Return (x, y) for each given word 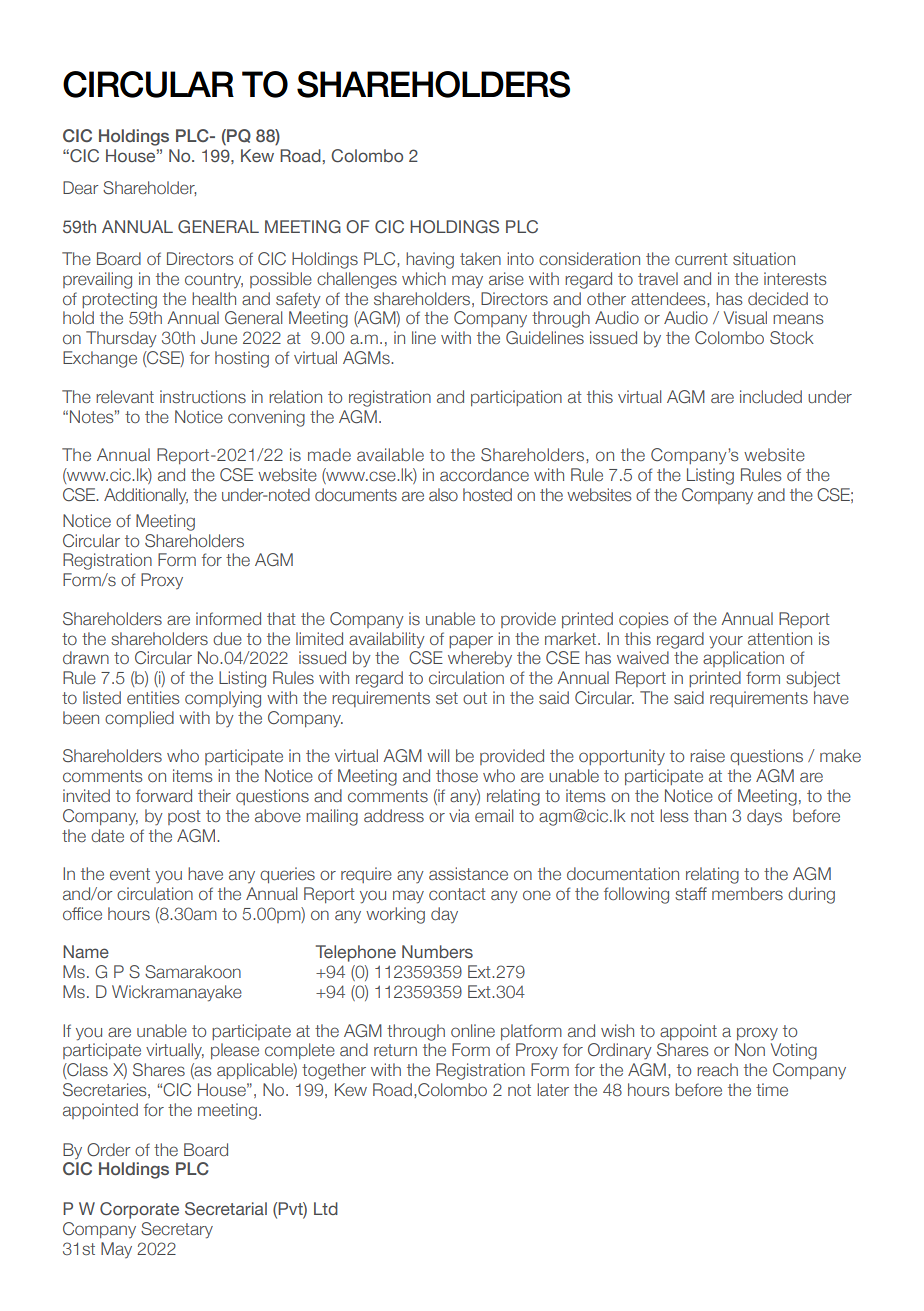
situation (764, 258)
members (747, 893)
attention (780, 638)
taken (480, 258)
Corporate (139, 1210)
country (214, 280)
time (772, 1089)
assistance (468, 873)
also (443, 494)
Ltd (326, 1208)
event (130, 874)
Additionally (146, 496)
